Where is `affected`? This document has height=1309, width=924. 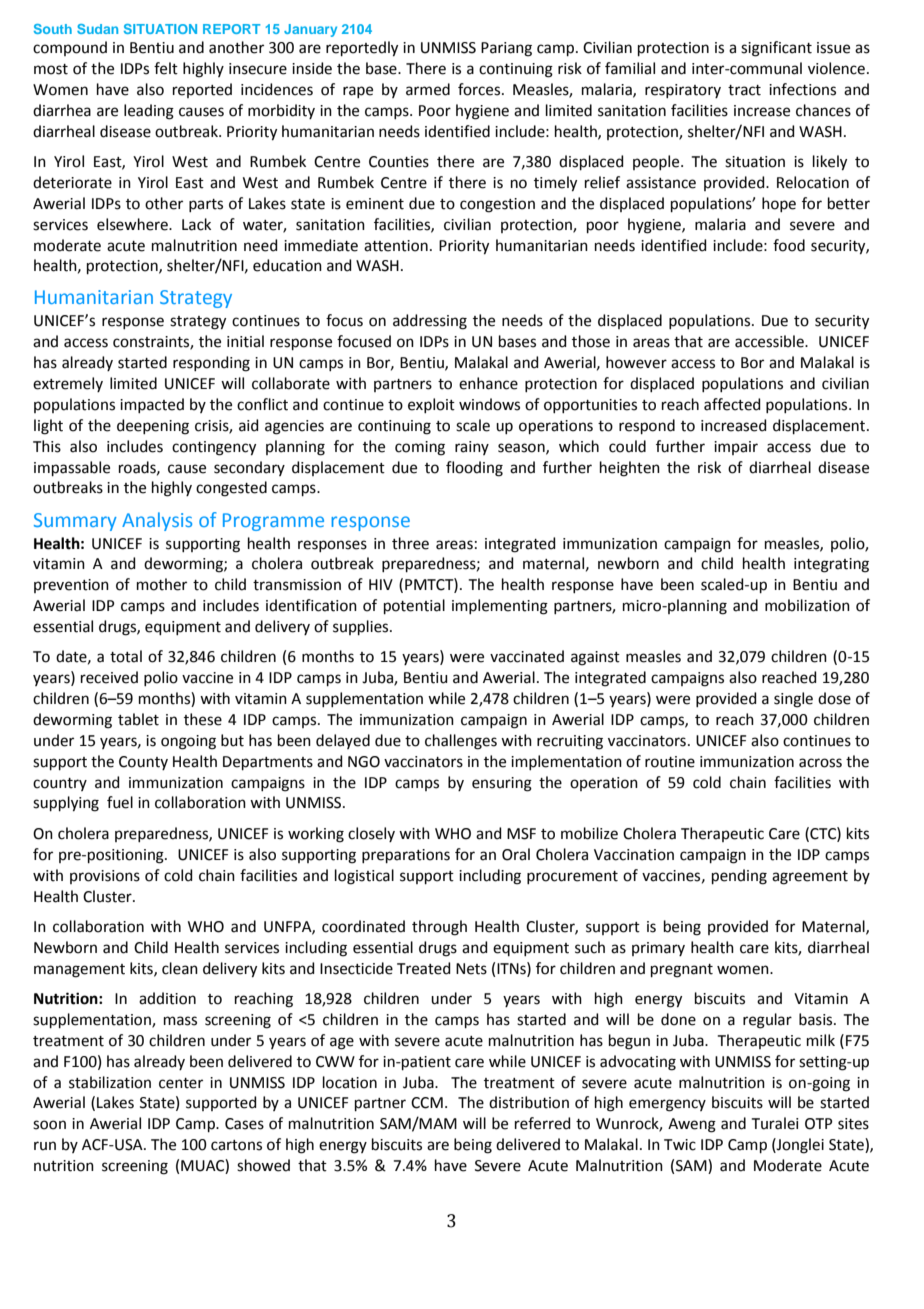 affected is located at coordinates (732, 404).
